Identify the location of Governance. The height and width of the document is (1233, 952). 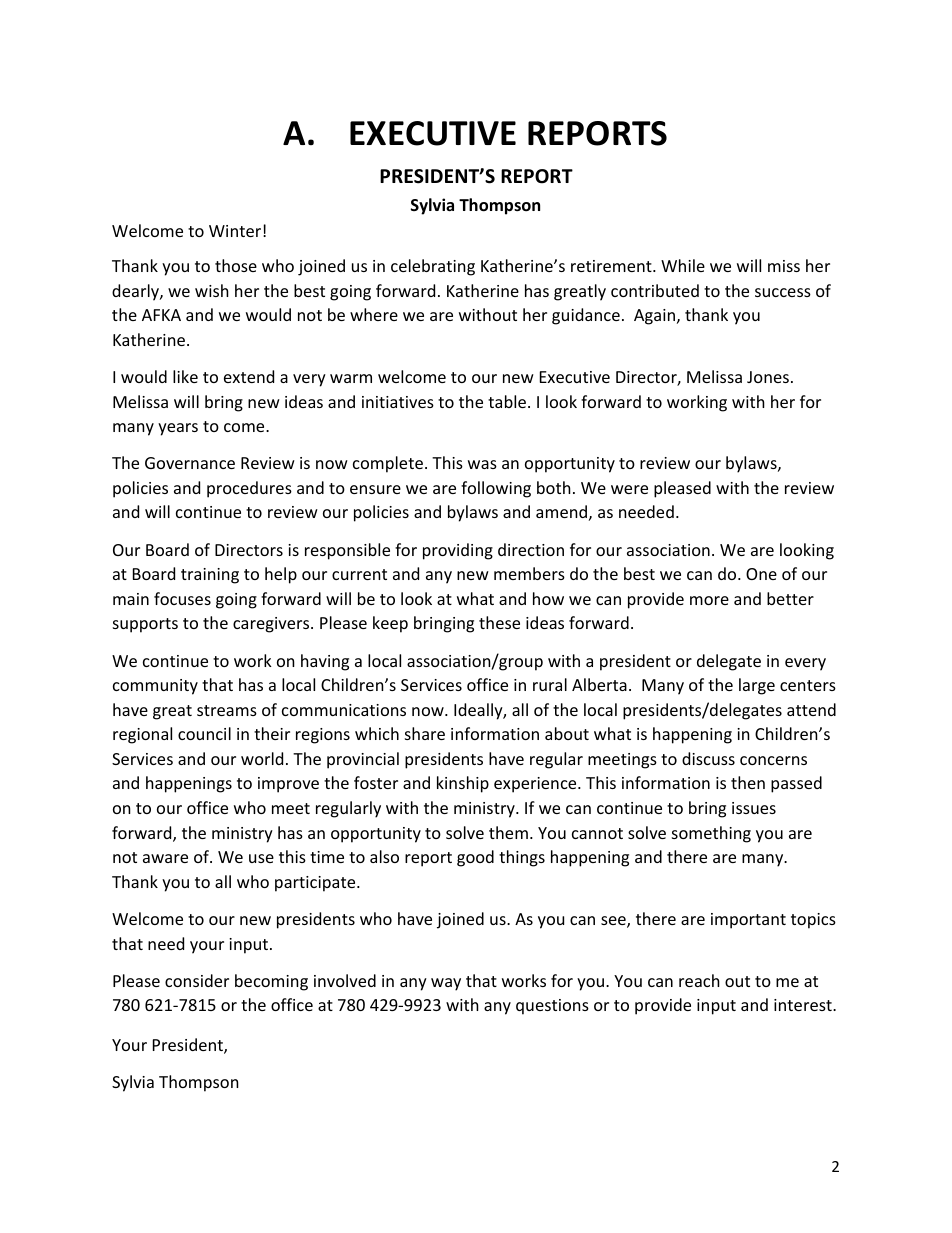
(190, 463).
